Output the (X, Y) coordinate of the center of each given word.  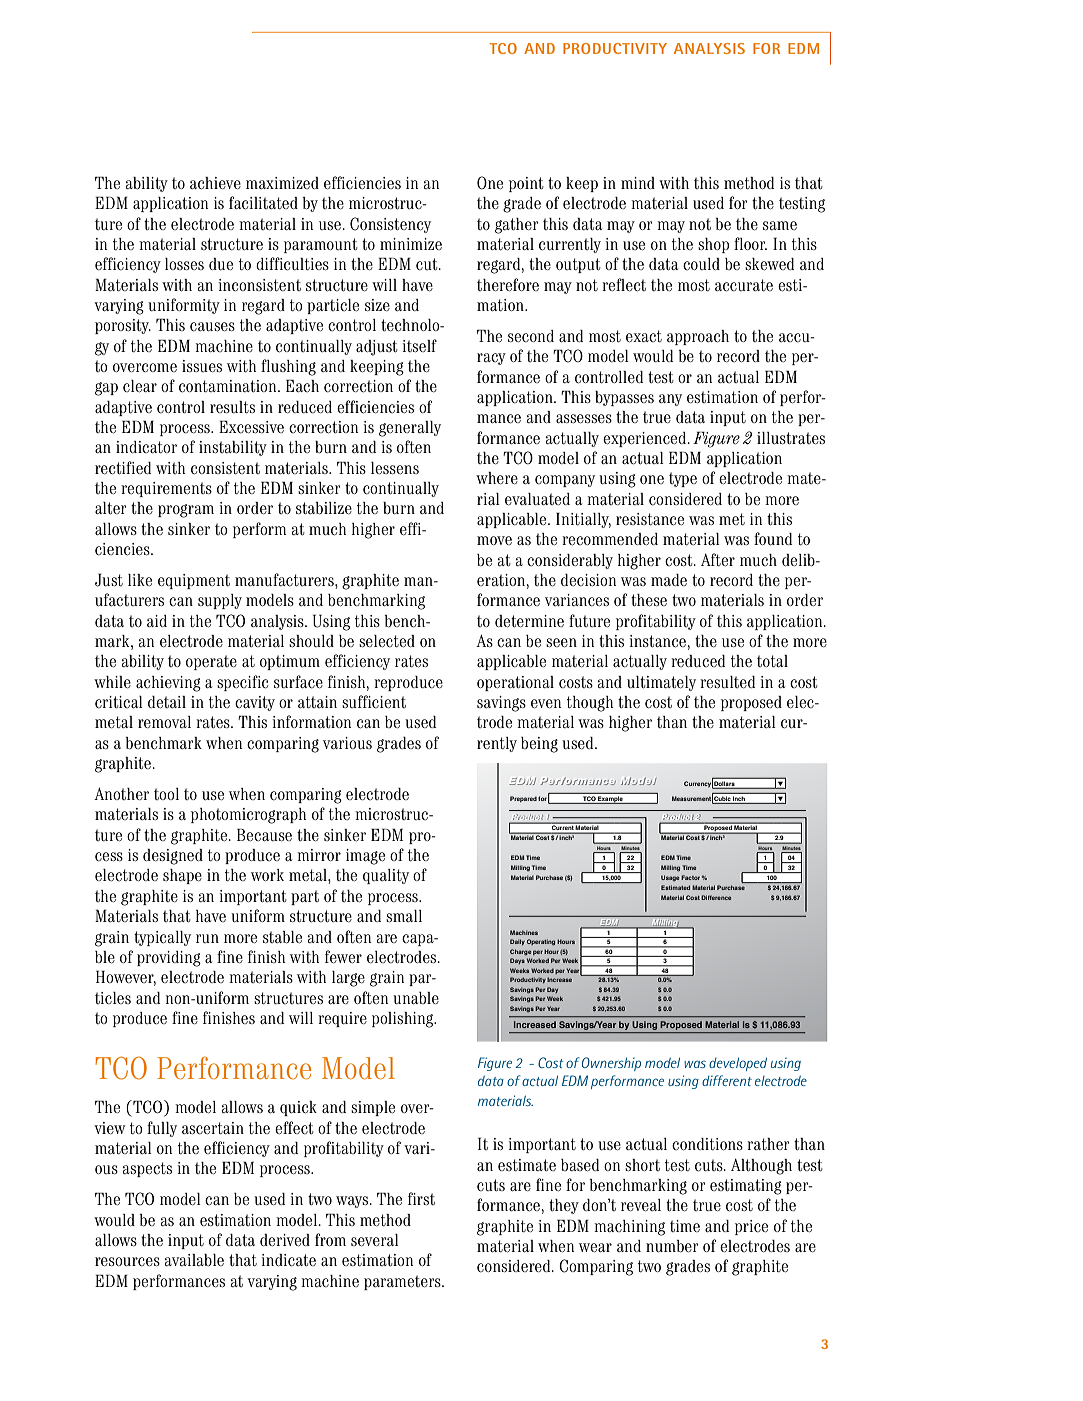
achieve (215, 183)
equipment (194, 581)
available (194, 1260)
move (494, 540)
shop (713, 245)
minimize (411, 244)
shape (182, 876)
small (404, 916)
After (718, 559)
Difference (716, 897)
